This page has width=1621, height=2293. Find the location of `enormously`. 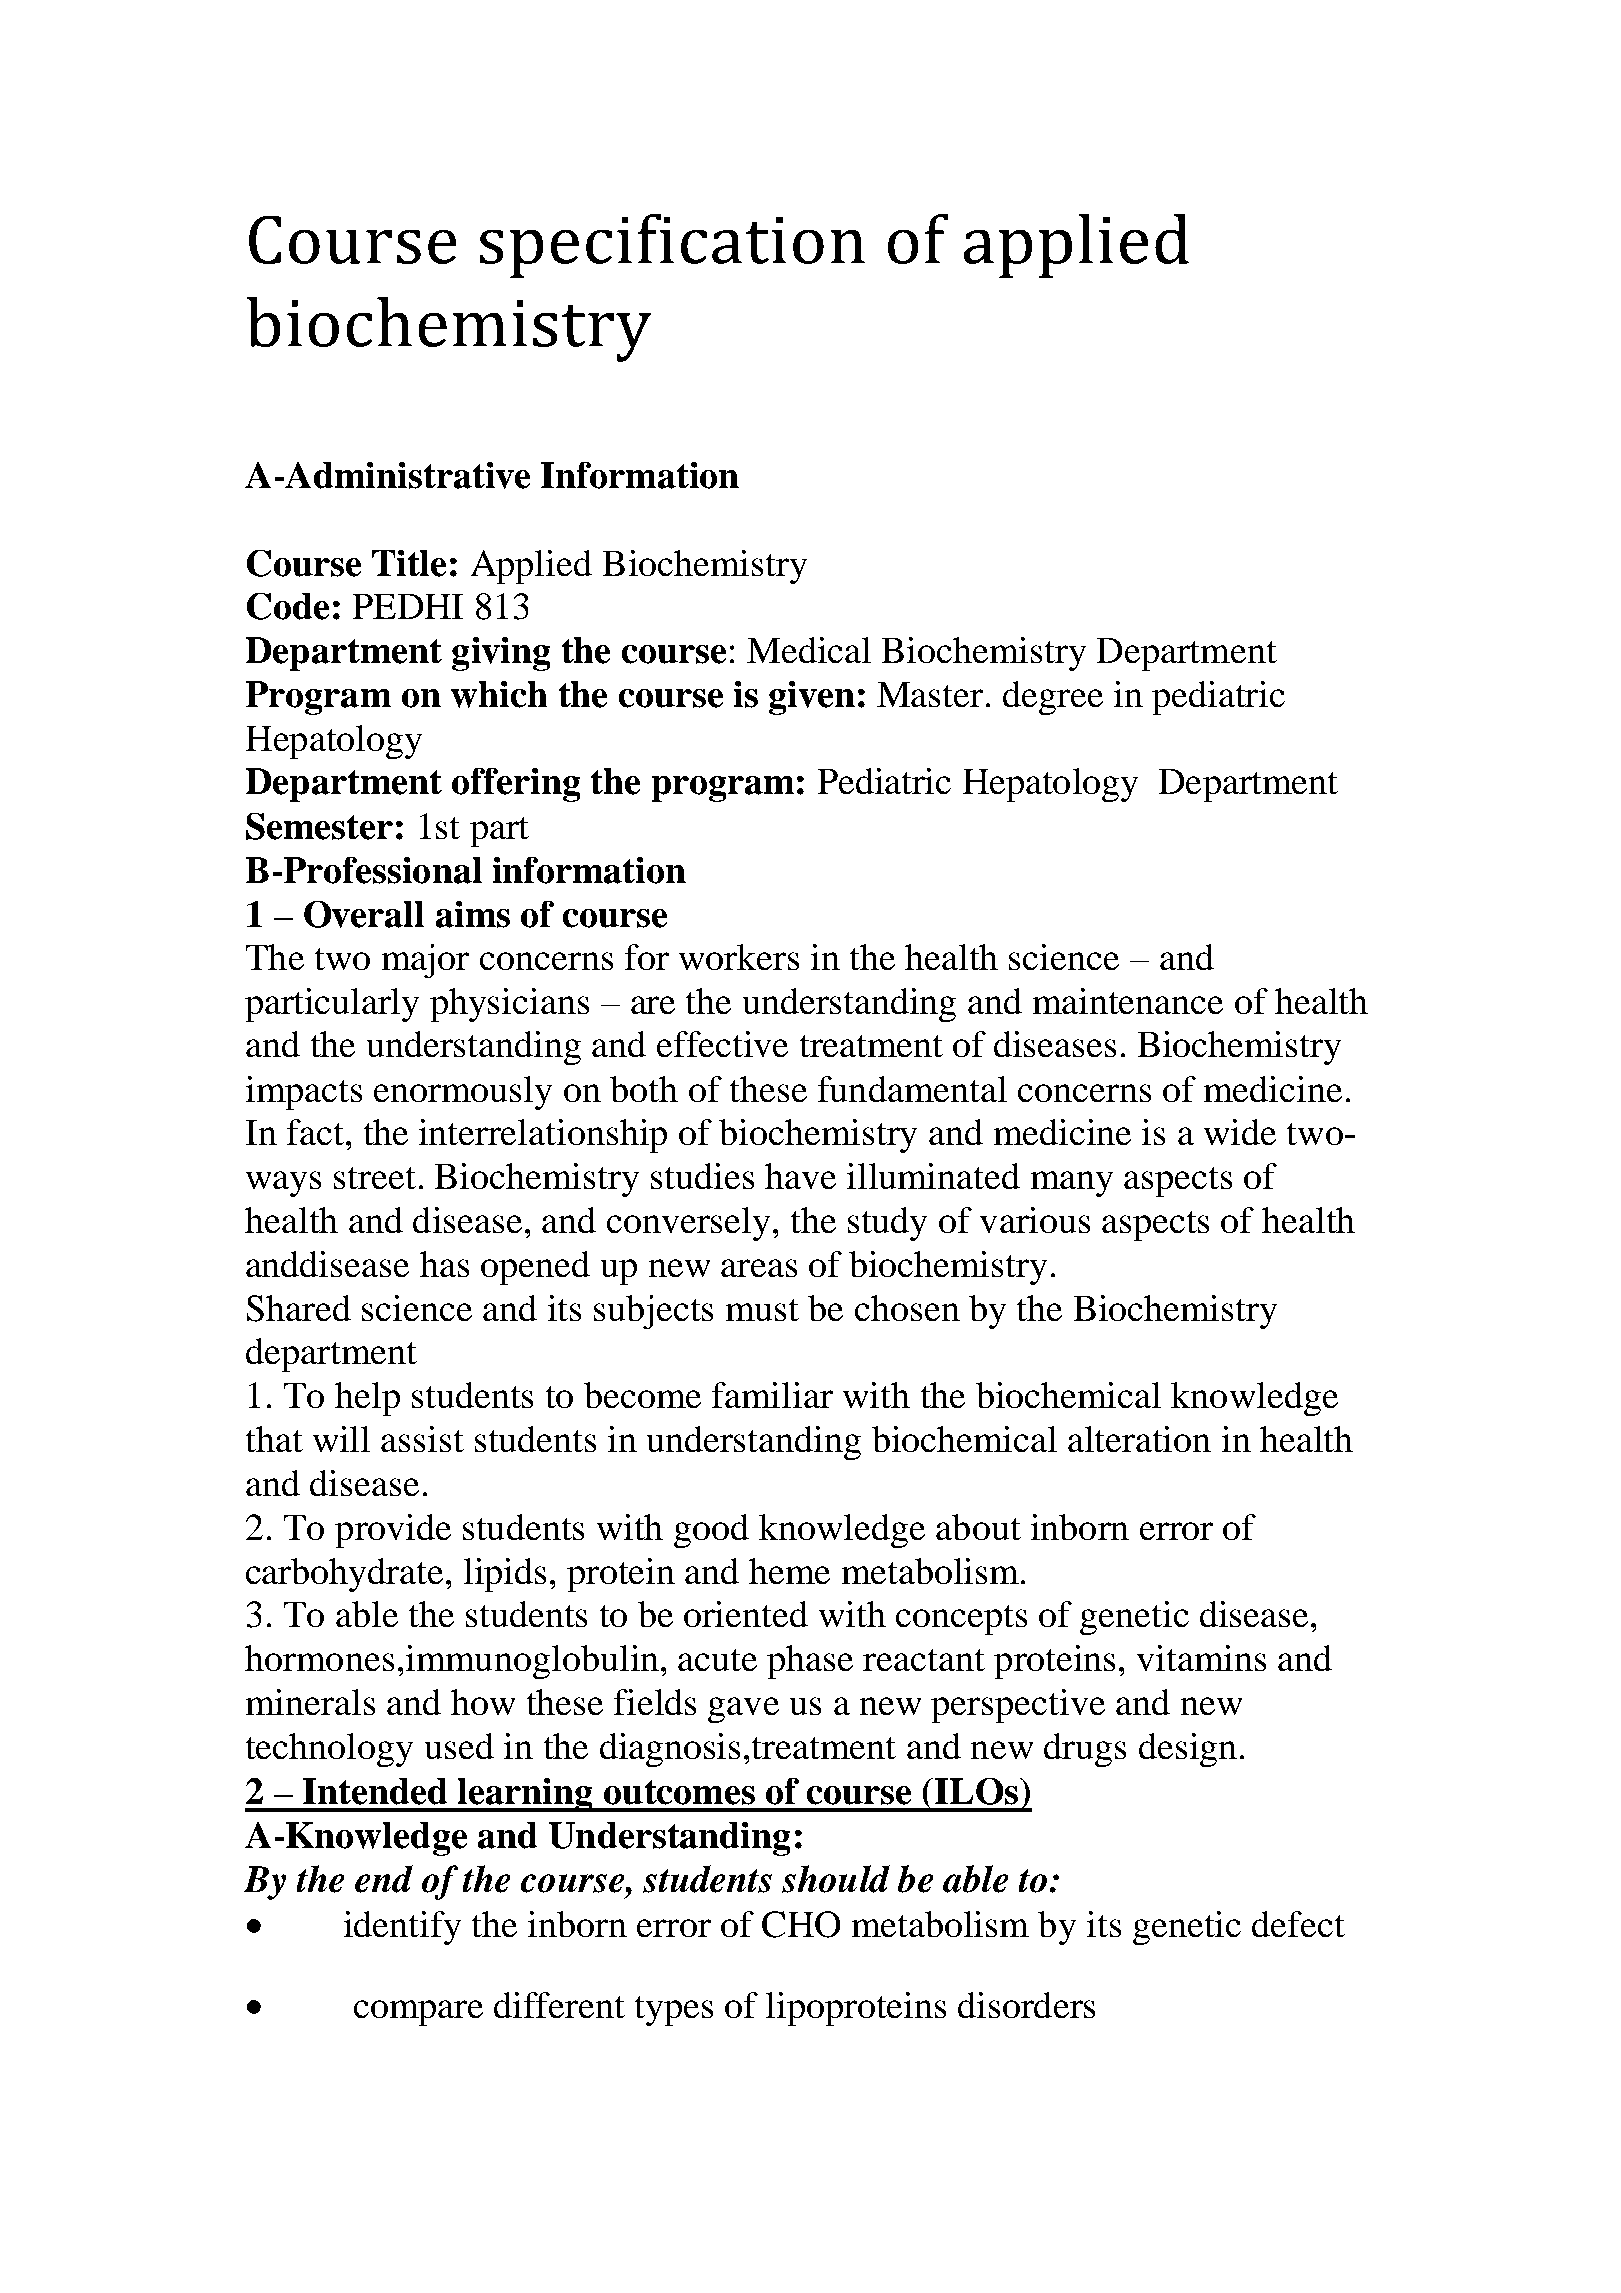

enormously is located at coordinates (463, 1093).
